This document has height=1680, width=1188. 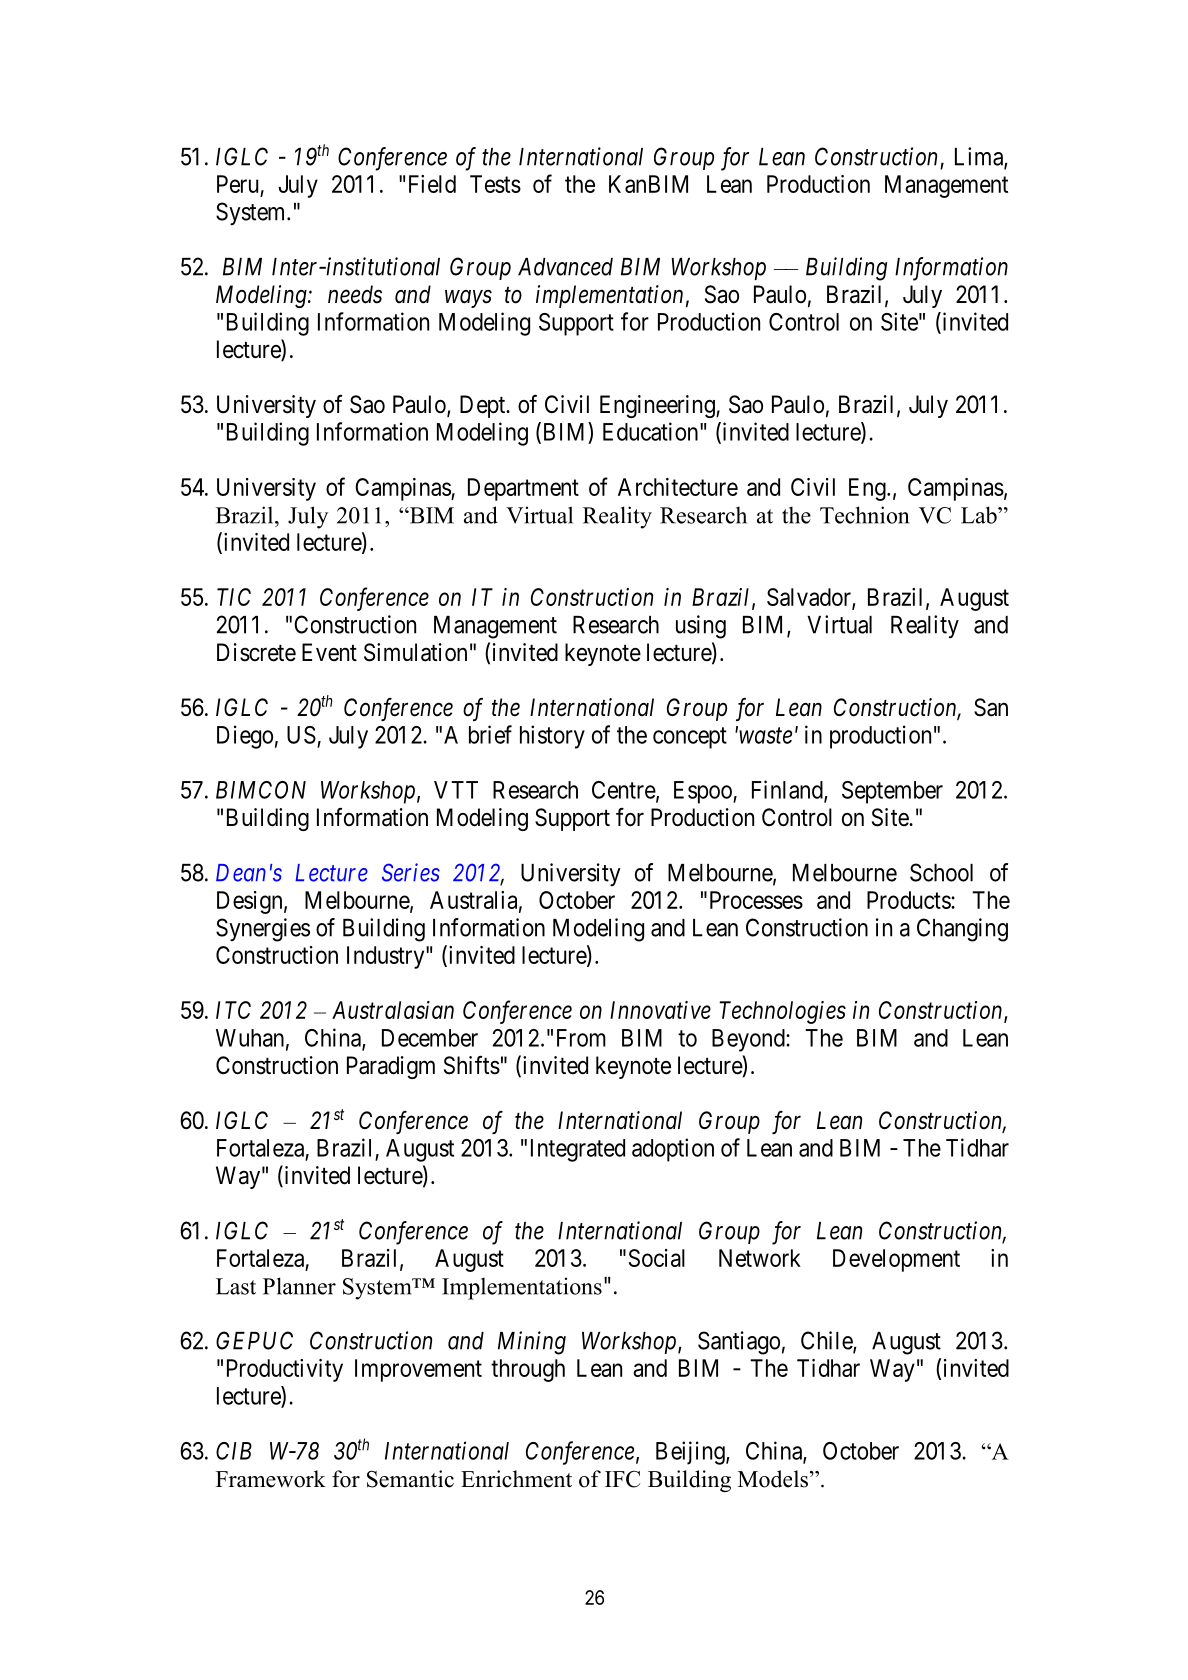 What do you see at coordinates (678, 487) in the document?
I see `Architecture` at bounding box center [678, 487].
